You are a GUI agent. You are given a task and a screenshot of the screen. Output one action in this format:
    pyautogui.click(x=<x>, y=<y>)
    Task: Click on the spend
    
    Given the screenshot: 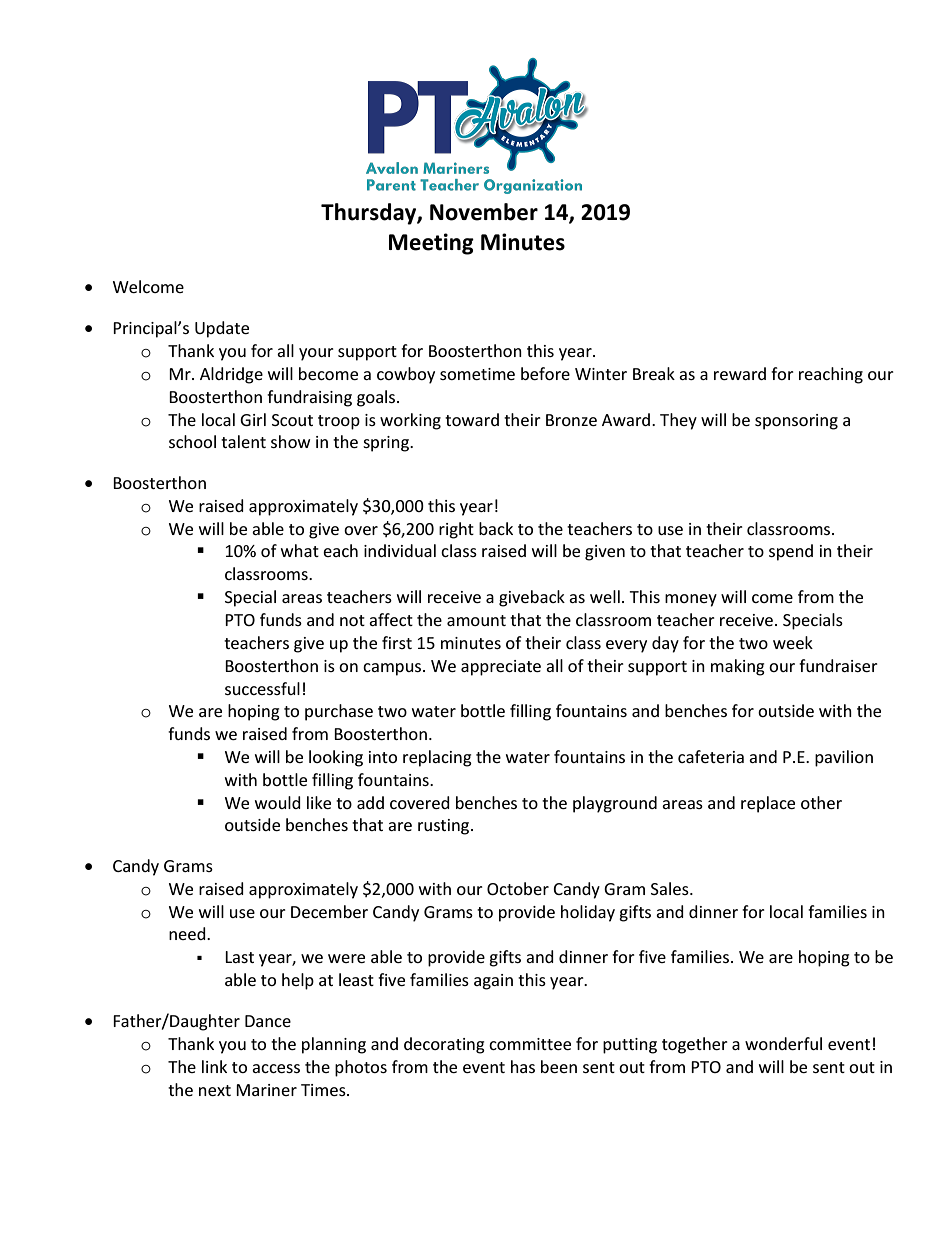 What is the action you would take?
    pyautogui.click(x=791, y=552)
